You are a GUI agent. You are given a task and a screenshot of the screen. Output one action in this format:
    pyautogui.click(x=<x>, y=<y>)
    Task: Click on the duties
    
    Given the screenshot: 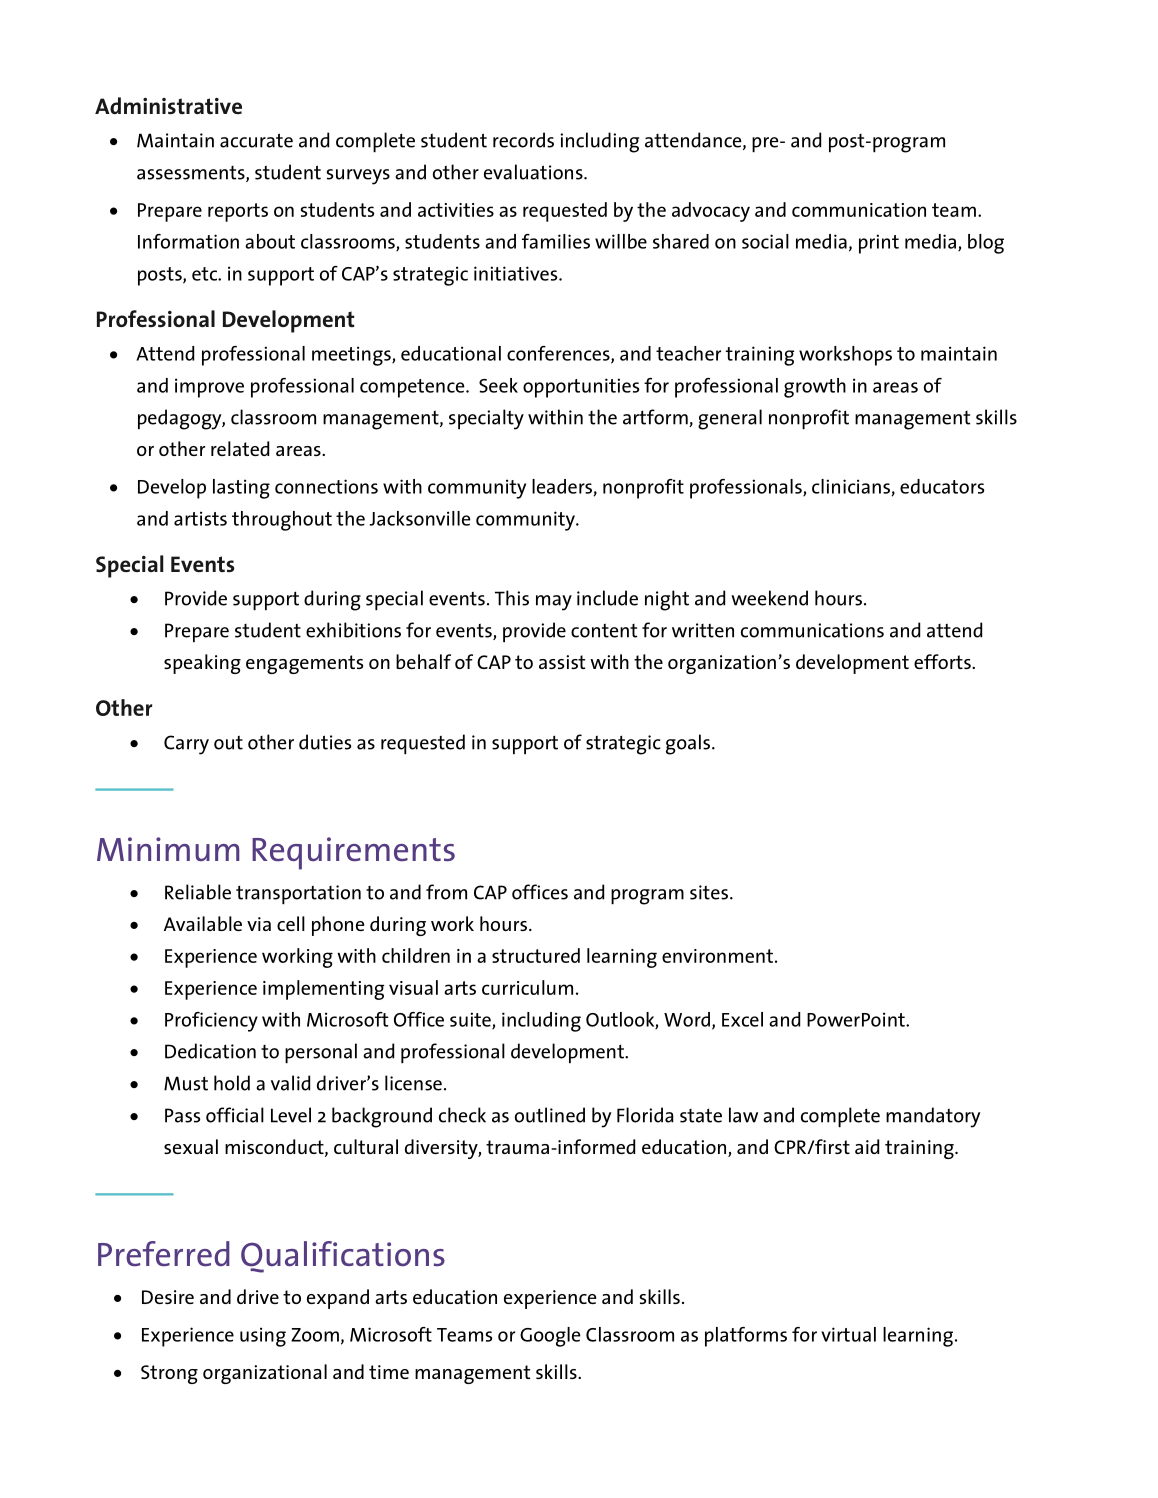 What is the action you would take?
    pyautogui.click(x=325, y=742)
